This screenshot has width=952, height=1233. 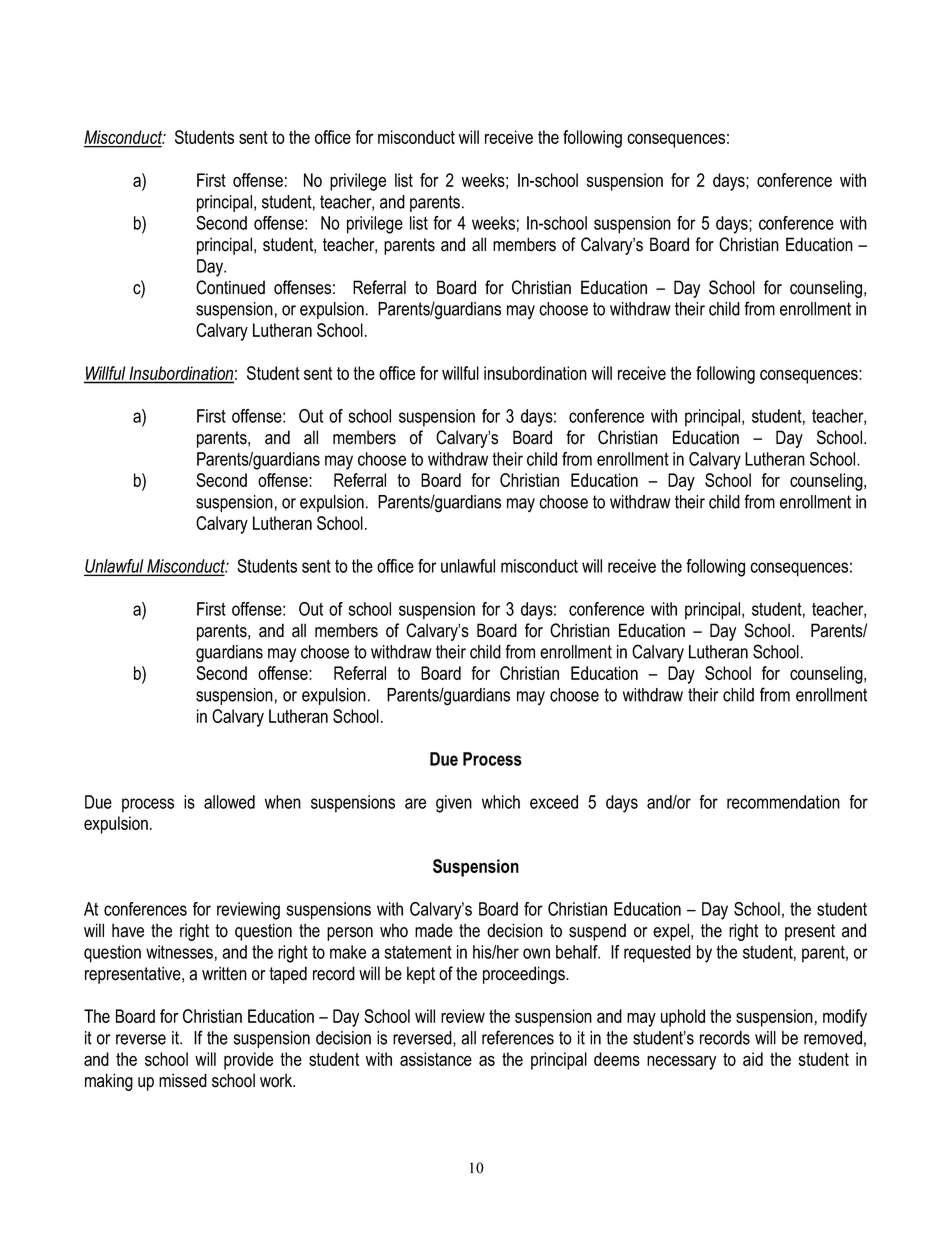 What do you see at coordinates (783, 802) in the screenshot?
I see `recommendation` at bounding box center [783, 802].
